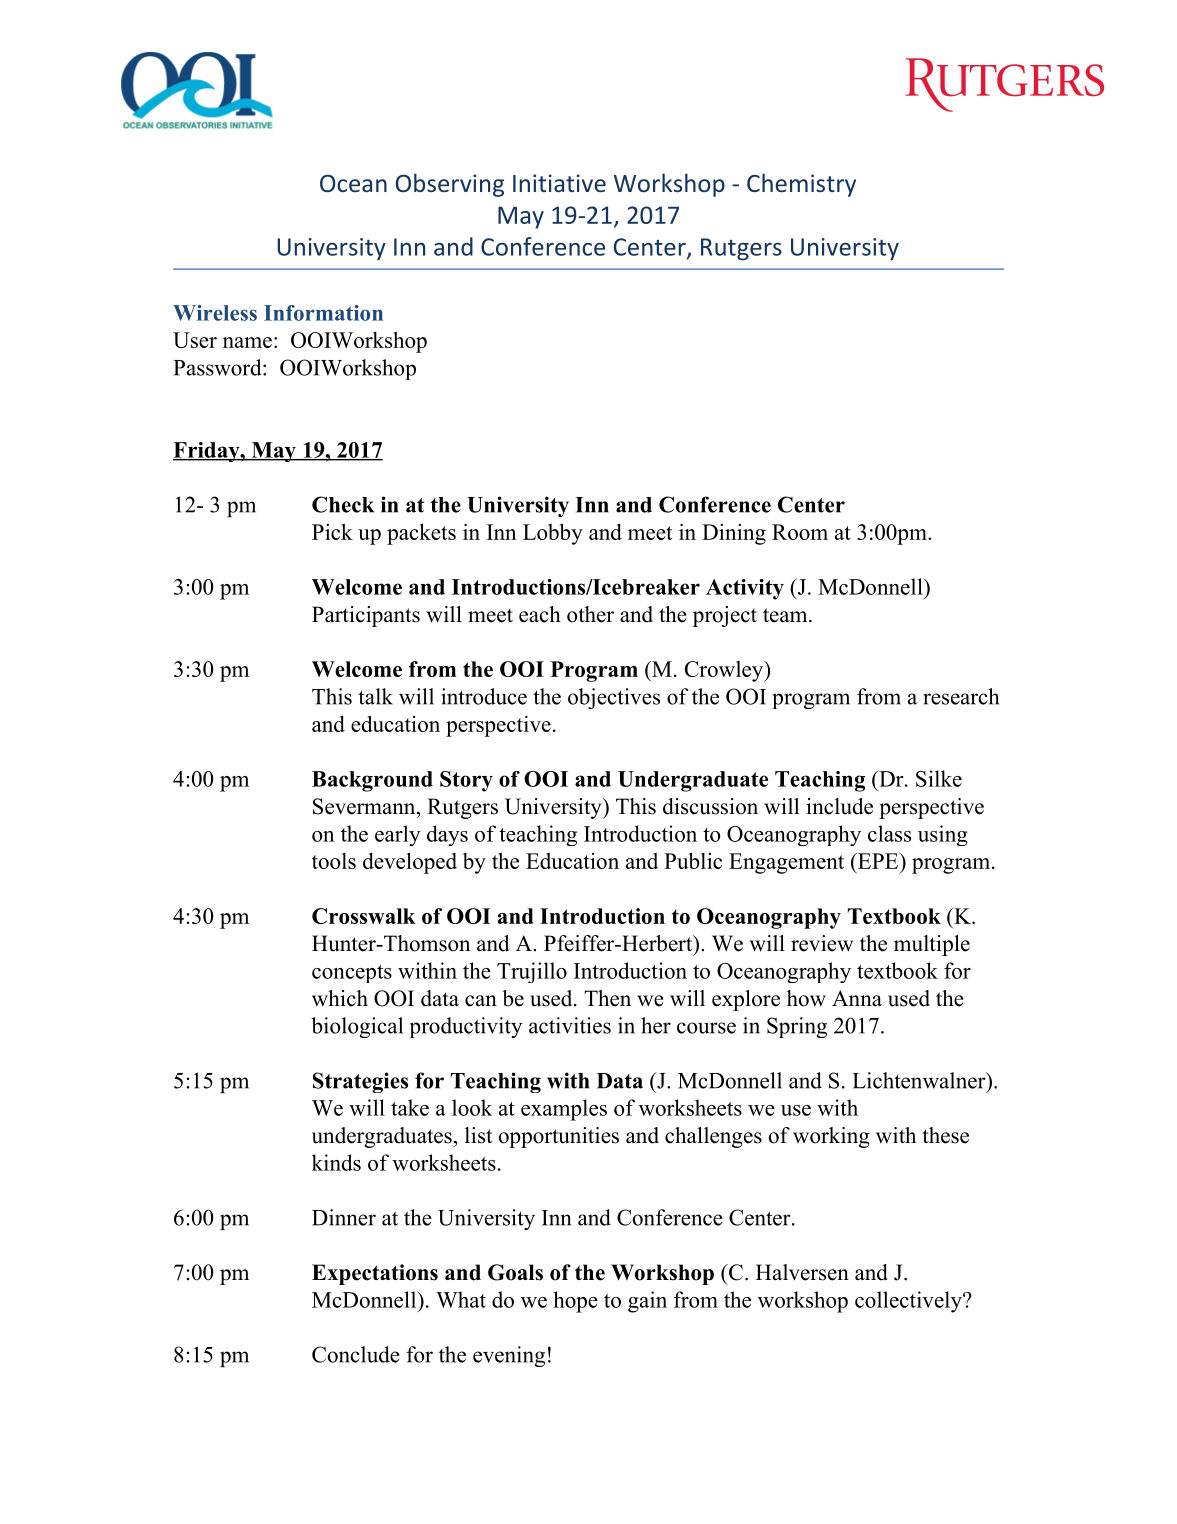 The image size is (1177, 1524). I want to click on Information, so click(323, 313).
